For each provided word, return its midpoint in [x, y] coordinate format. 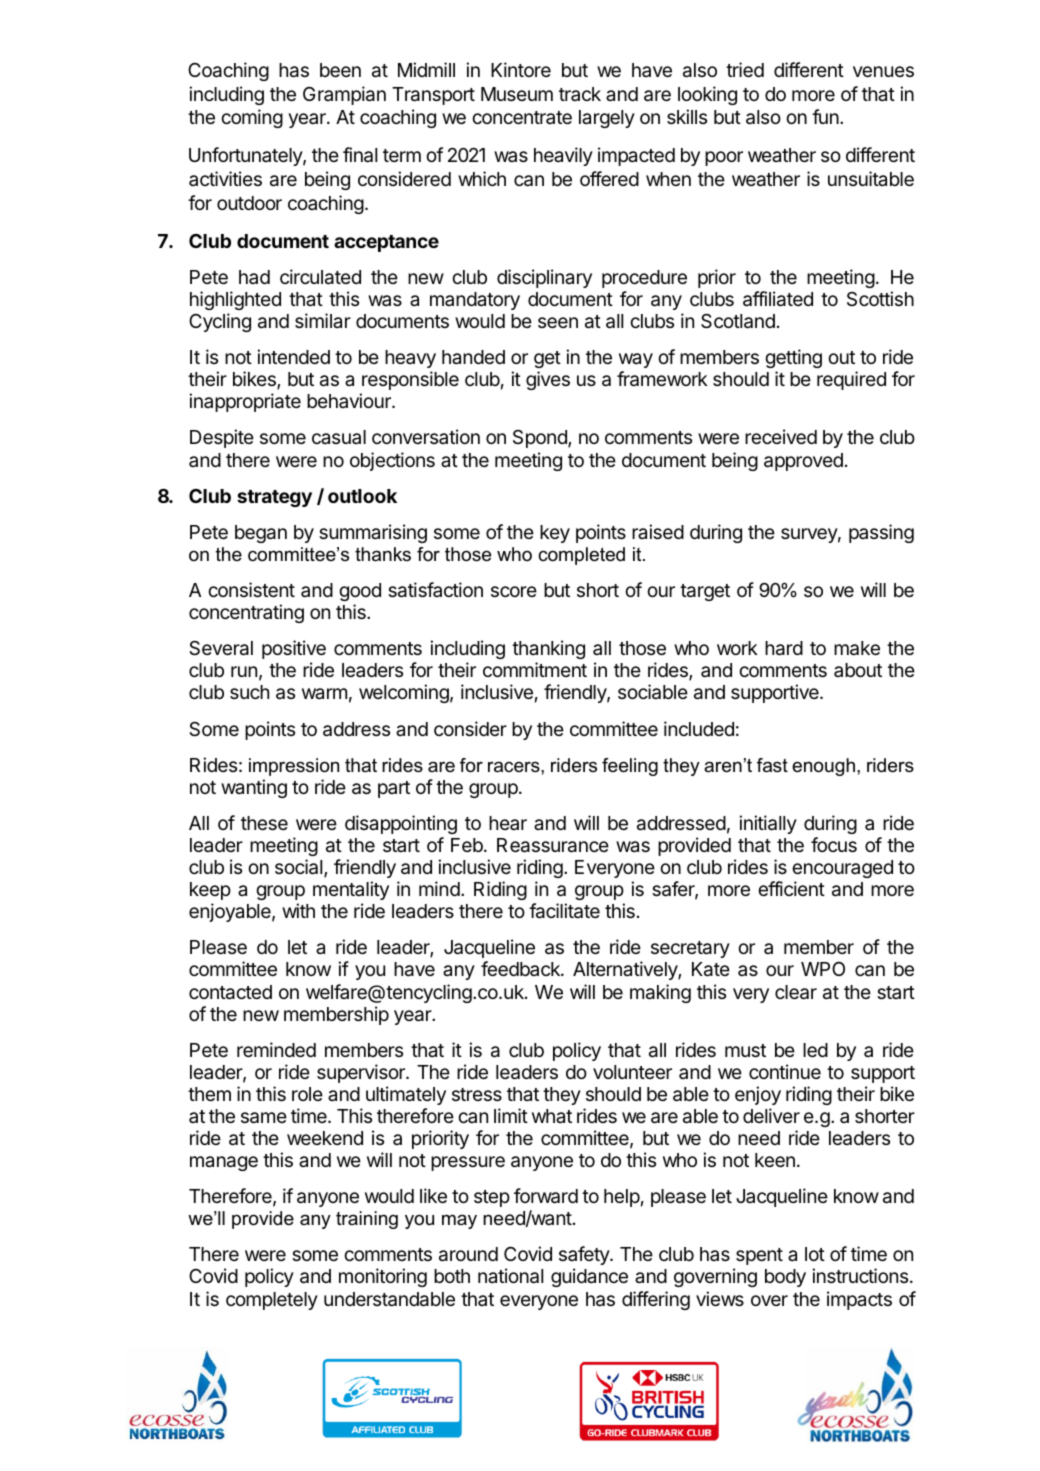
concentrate [522, 117]
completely [272, 1301]
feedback [521, 968]
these [264, 823]
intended [293, 356]
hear [508, 823]
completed [581, 556]
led [815, 1050]
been [340, 70]
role [307, 1094]
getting [793, 358]
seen [558, 322]
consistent [251, 589]
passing [881, 533]
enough [823, 767]
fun [826, 116]
